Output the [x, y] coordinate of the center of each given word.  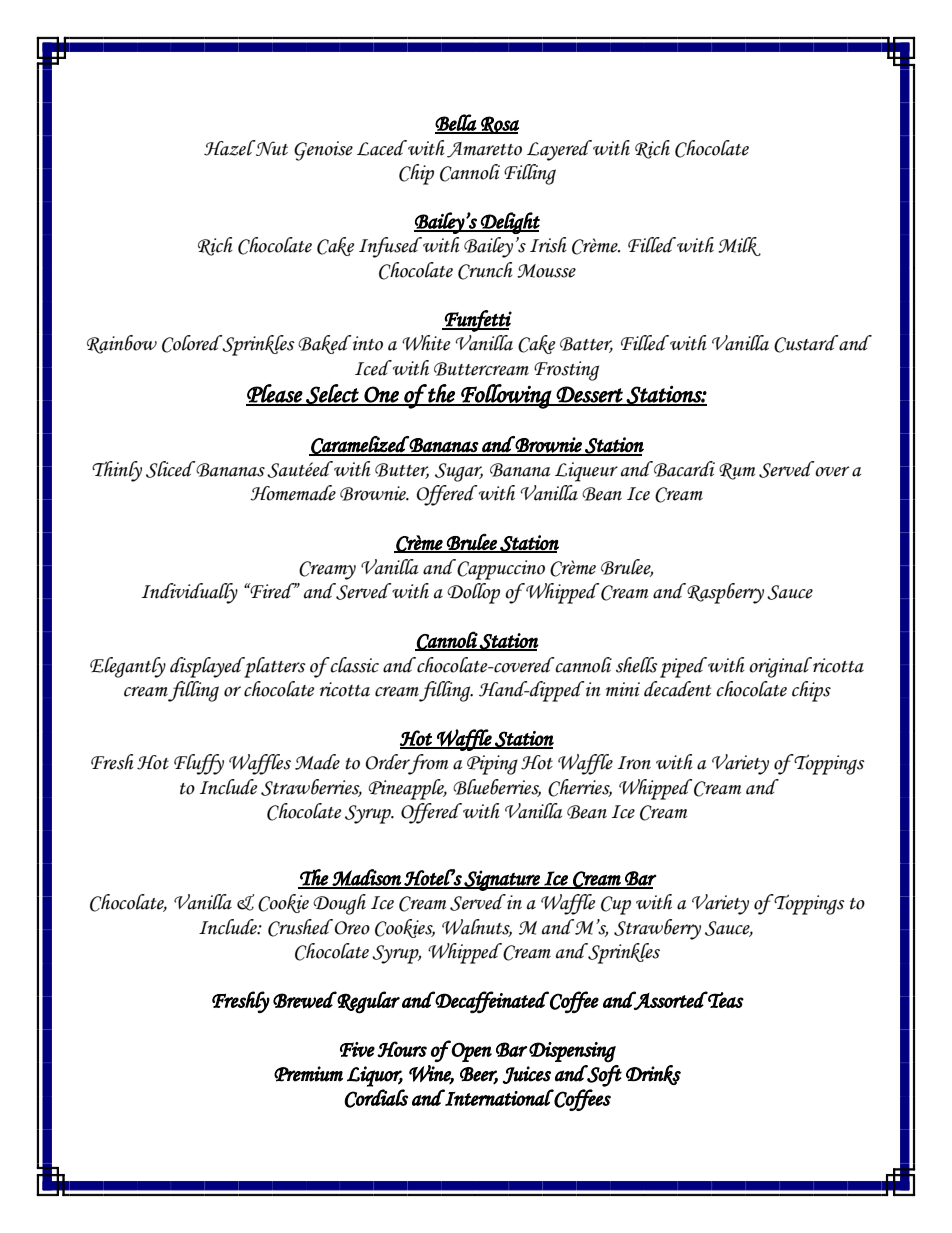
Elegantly [128, 667]
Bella [456, 123]
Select [332, 395]
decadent [677, 689]
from [427, 764]
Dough [339, 904]
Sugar [459, 472]
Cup [616, 905]
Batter [586, 345]
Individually [190, 593]
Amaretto [484, 150]
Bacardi [683, 469]
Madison [367, 878]
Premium [308, 1074]
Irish [548, 245]
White [426, 343]
